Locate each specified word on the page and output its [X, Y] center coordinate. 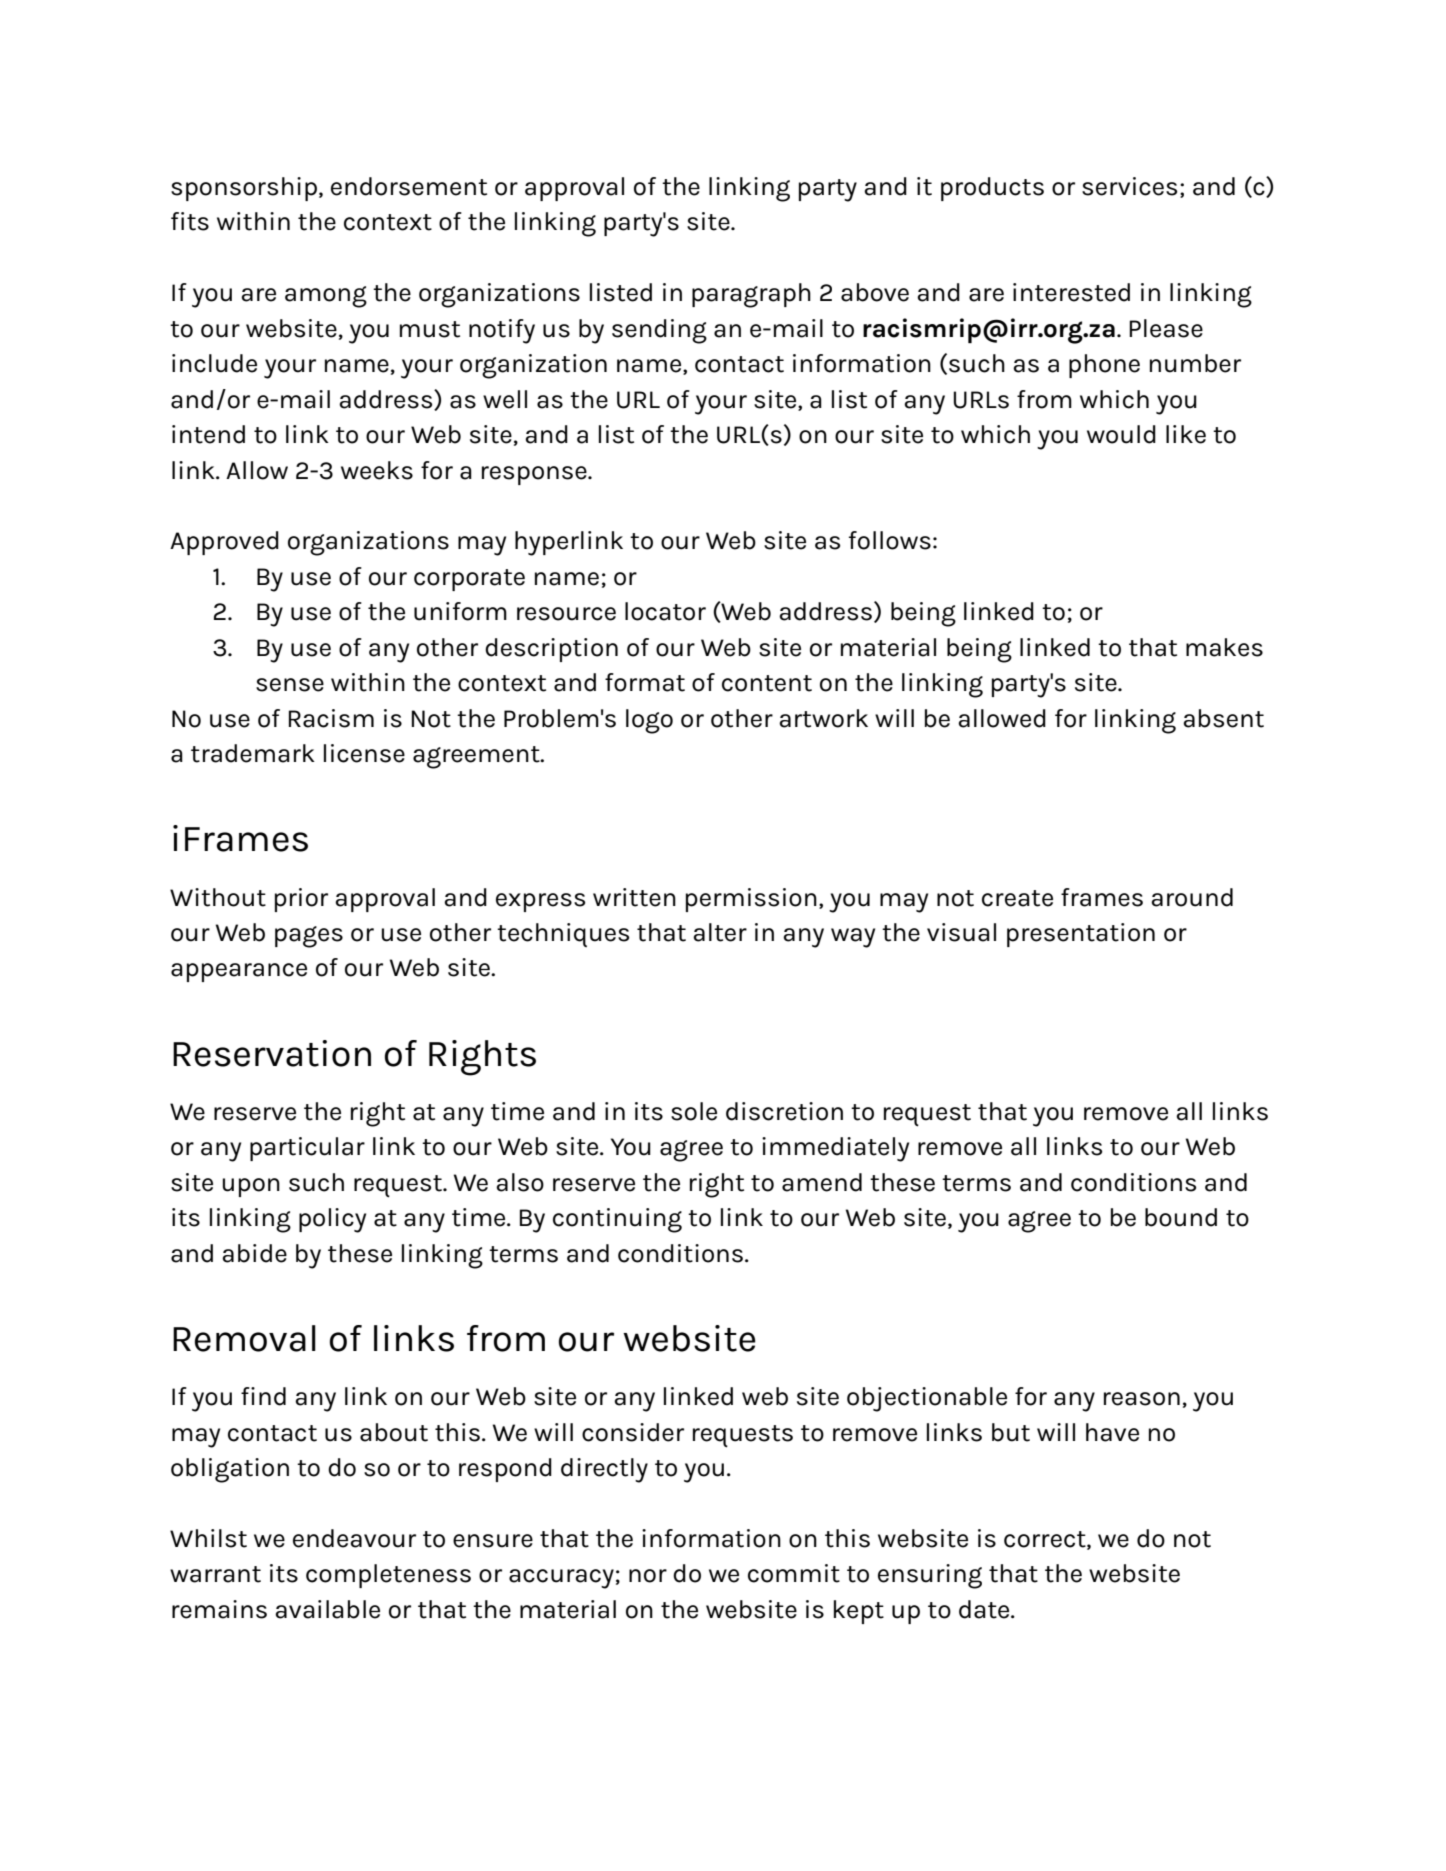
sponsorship [244, 189]
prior [301, 900]
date [985, 1609]
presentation [1081, 935]
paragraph [751, 295]
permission [751, 900]
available [327, 1609]
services [1129, 186]
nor [648, 1576]
